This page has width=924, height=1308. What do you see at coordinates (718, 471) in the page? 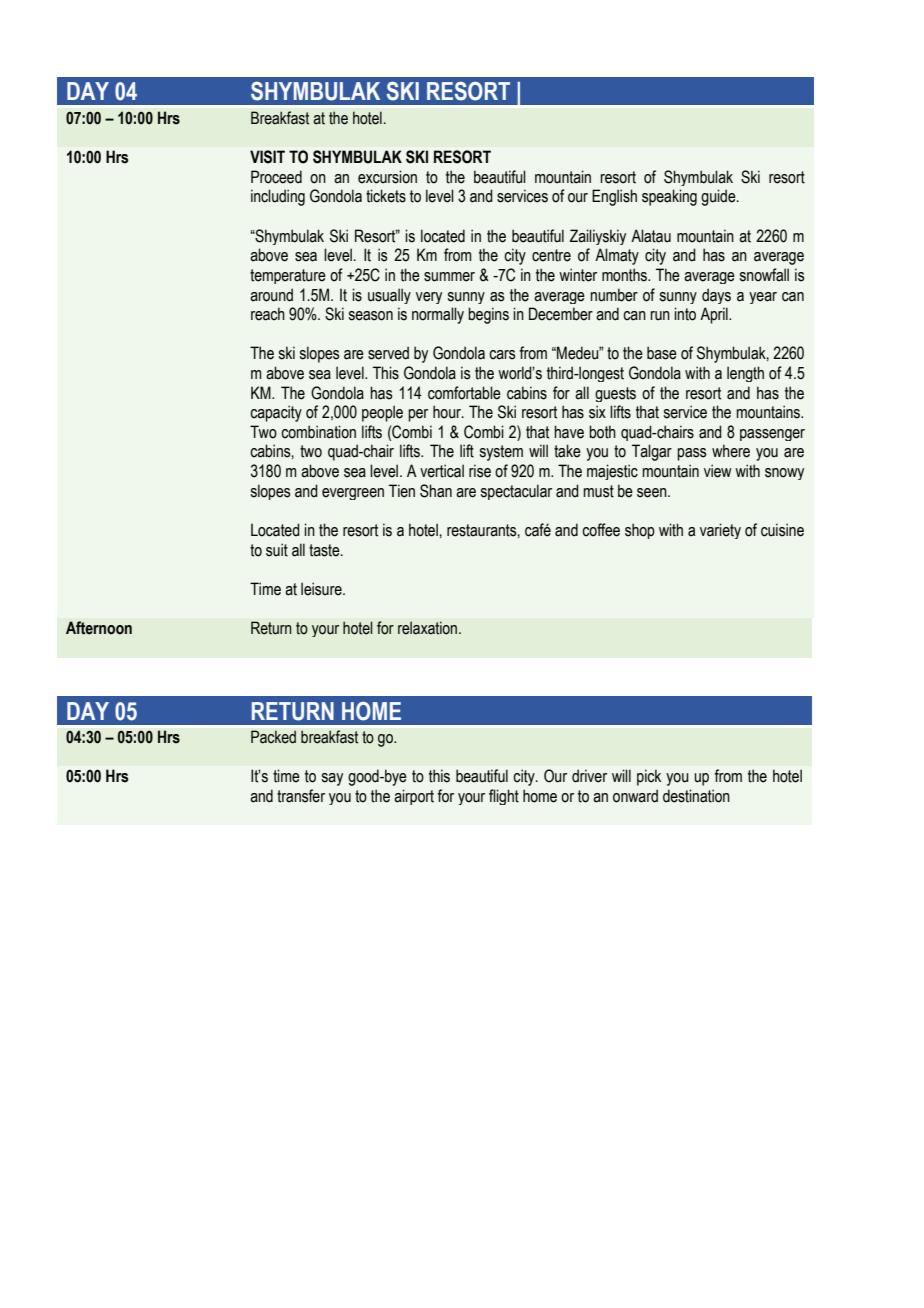
I see `view` at bounding box center [718, 471].
